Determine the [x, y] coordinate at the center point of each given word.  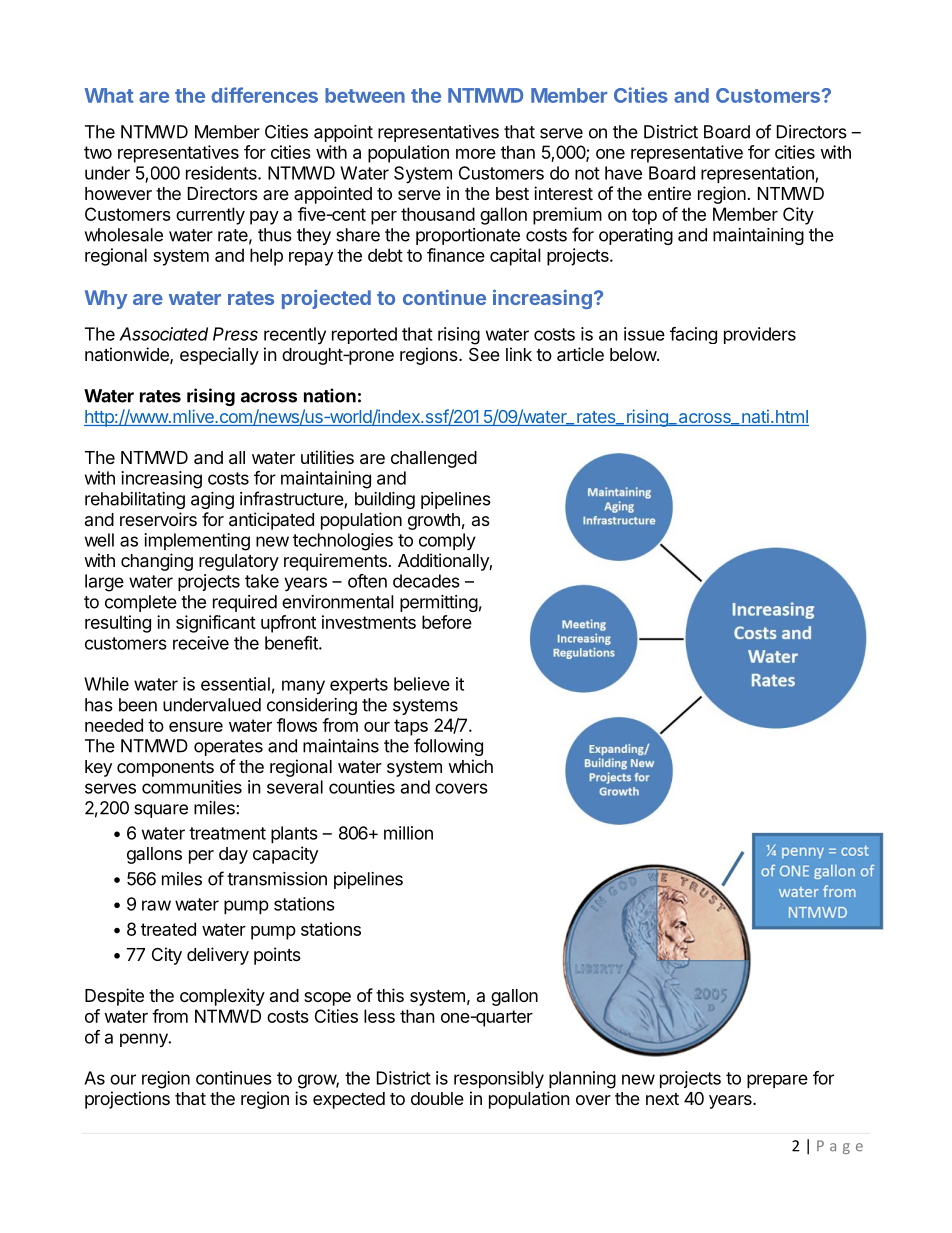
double [437, 1098]
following [448, 747]
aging [212, 500]
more [476, 154]
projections [127, 1100]
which [470, 766]
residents [222, 173]
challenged [434, 459]
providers [760, 335]
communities [192, 787]
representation [758, 174]
